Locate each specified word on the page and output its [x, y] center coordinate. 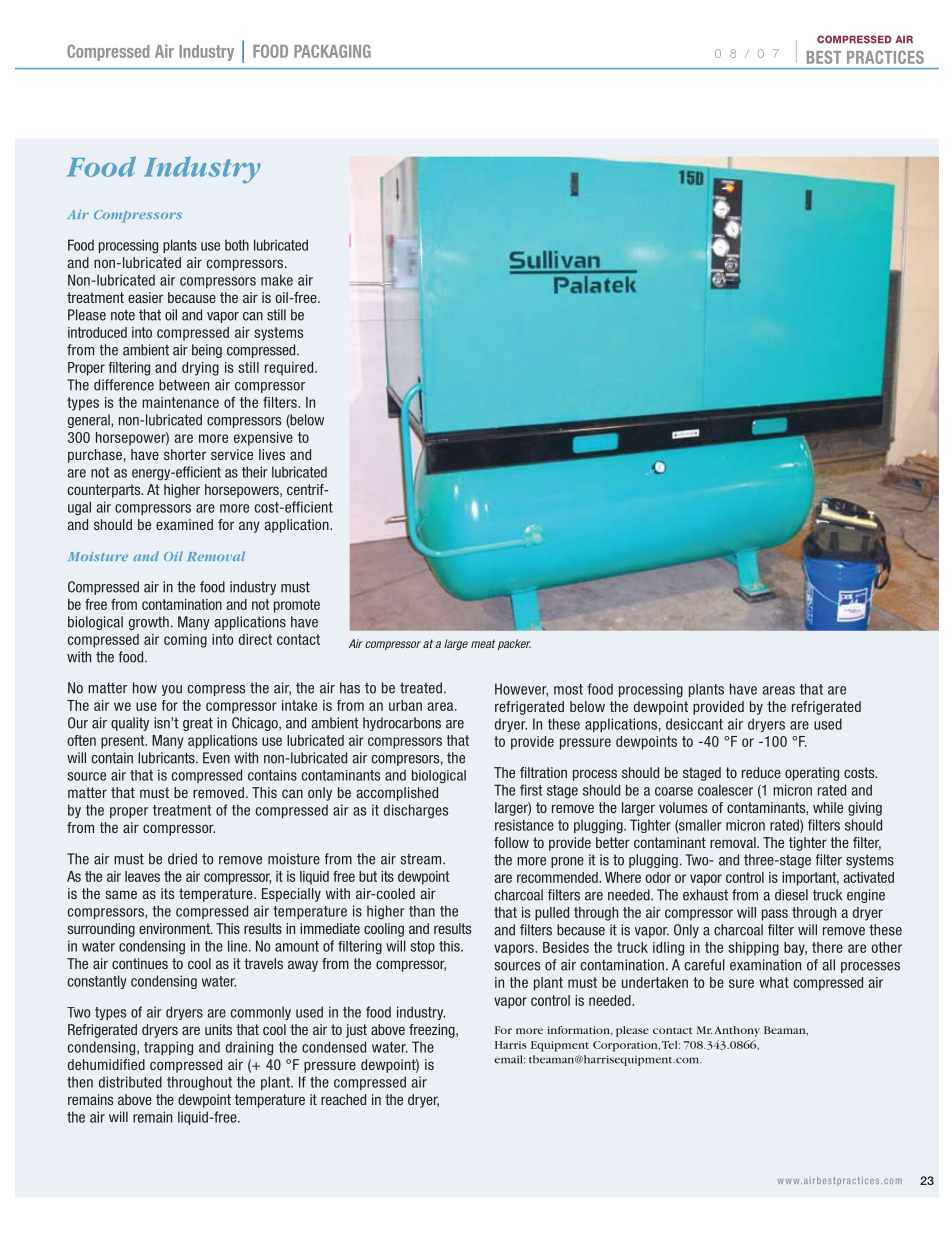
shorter [185, 454]
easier [145, 297]
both [237, 245]
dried [182, 859]
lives [272, 454]
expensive [263, 439]
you [172, 690]
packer [514, 644]
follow [511, 842]
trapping [168, 1048]
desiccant [694, 724]
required [290, 369]
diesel [791, 895]
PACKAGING [332, 51]
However [521, 690]
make [277, 280]
